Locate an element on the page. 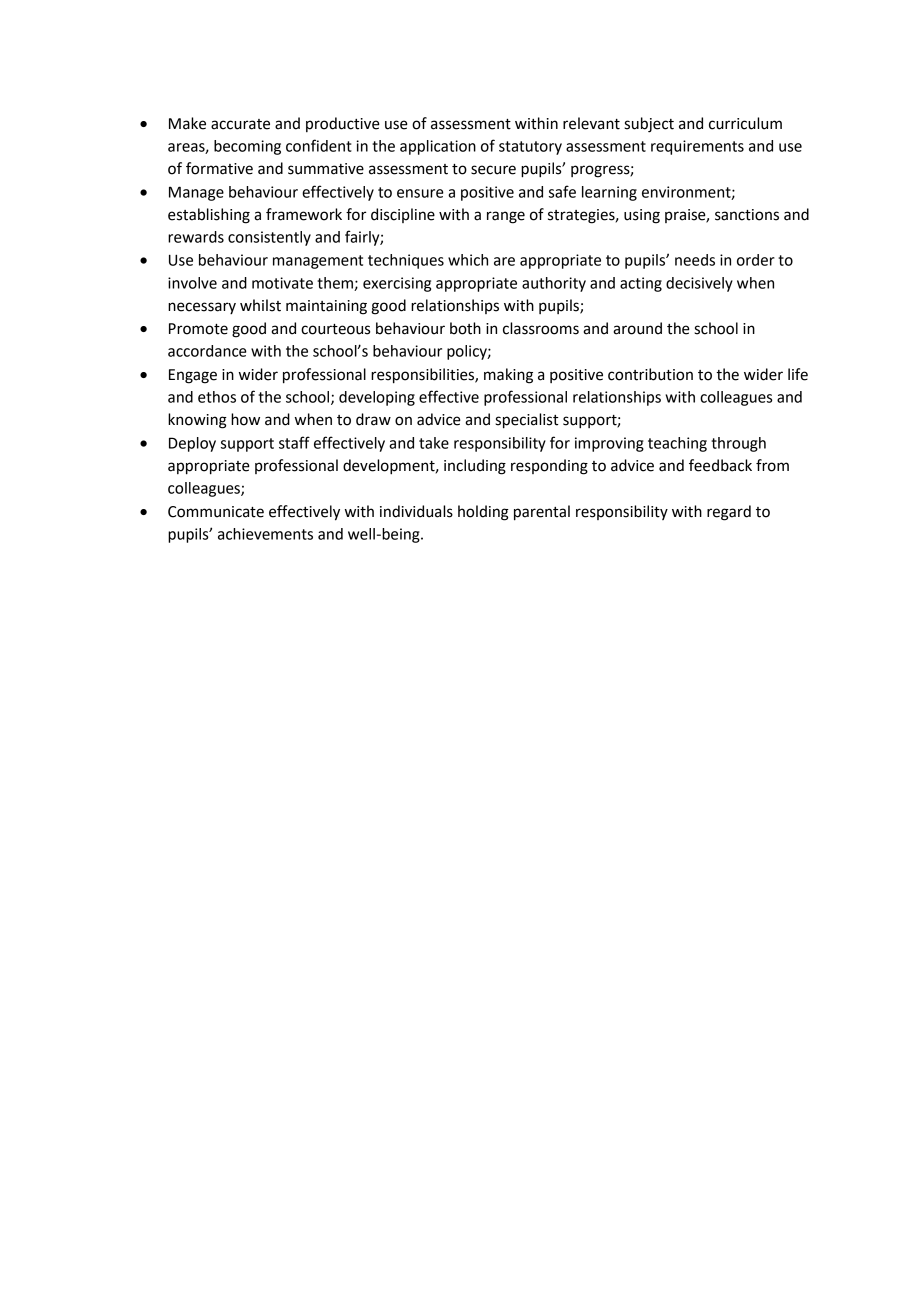 The image size is (924, 1308). how is located at coordinates (245, 419).
